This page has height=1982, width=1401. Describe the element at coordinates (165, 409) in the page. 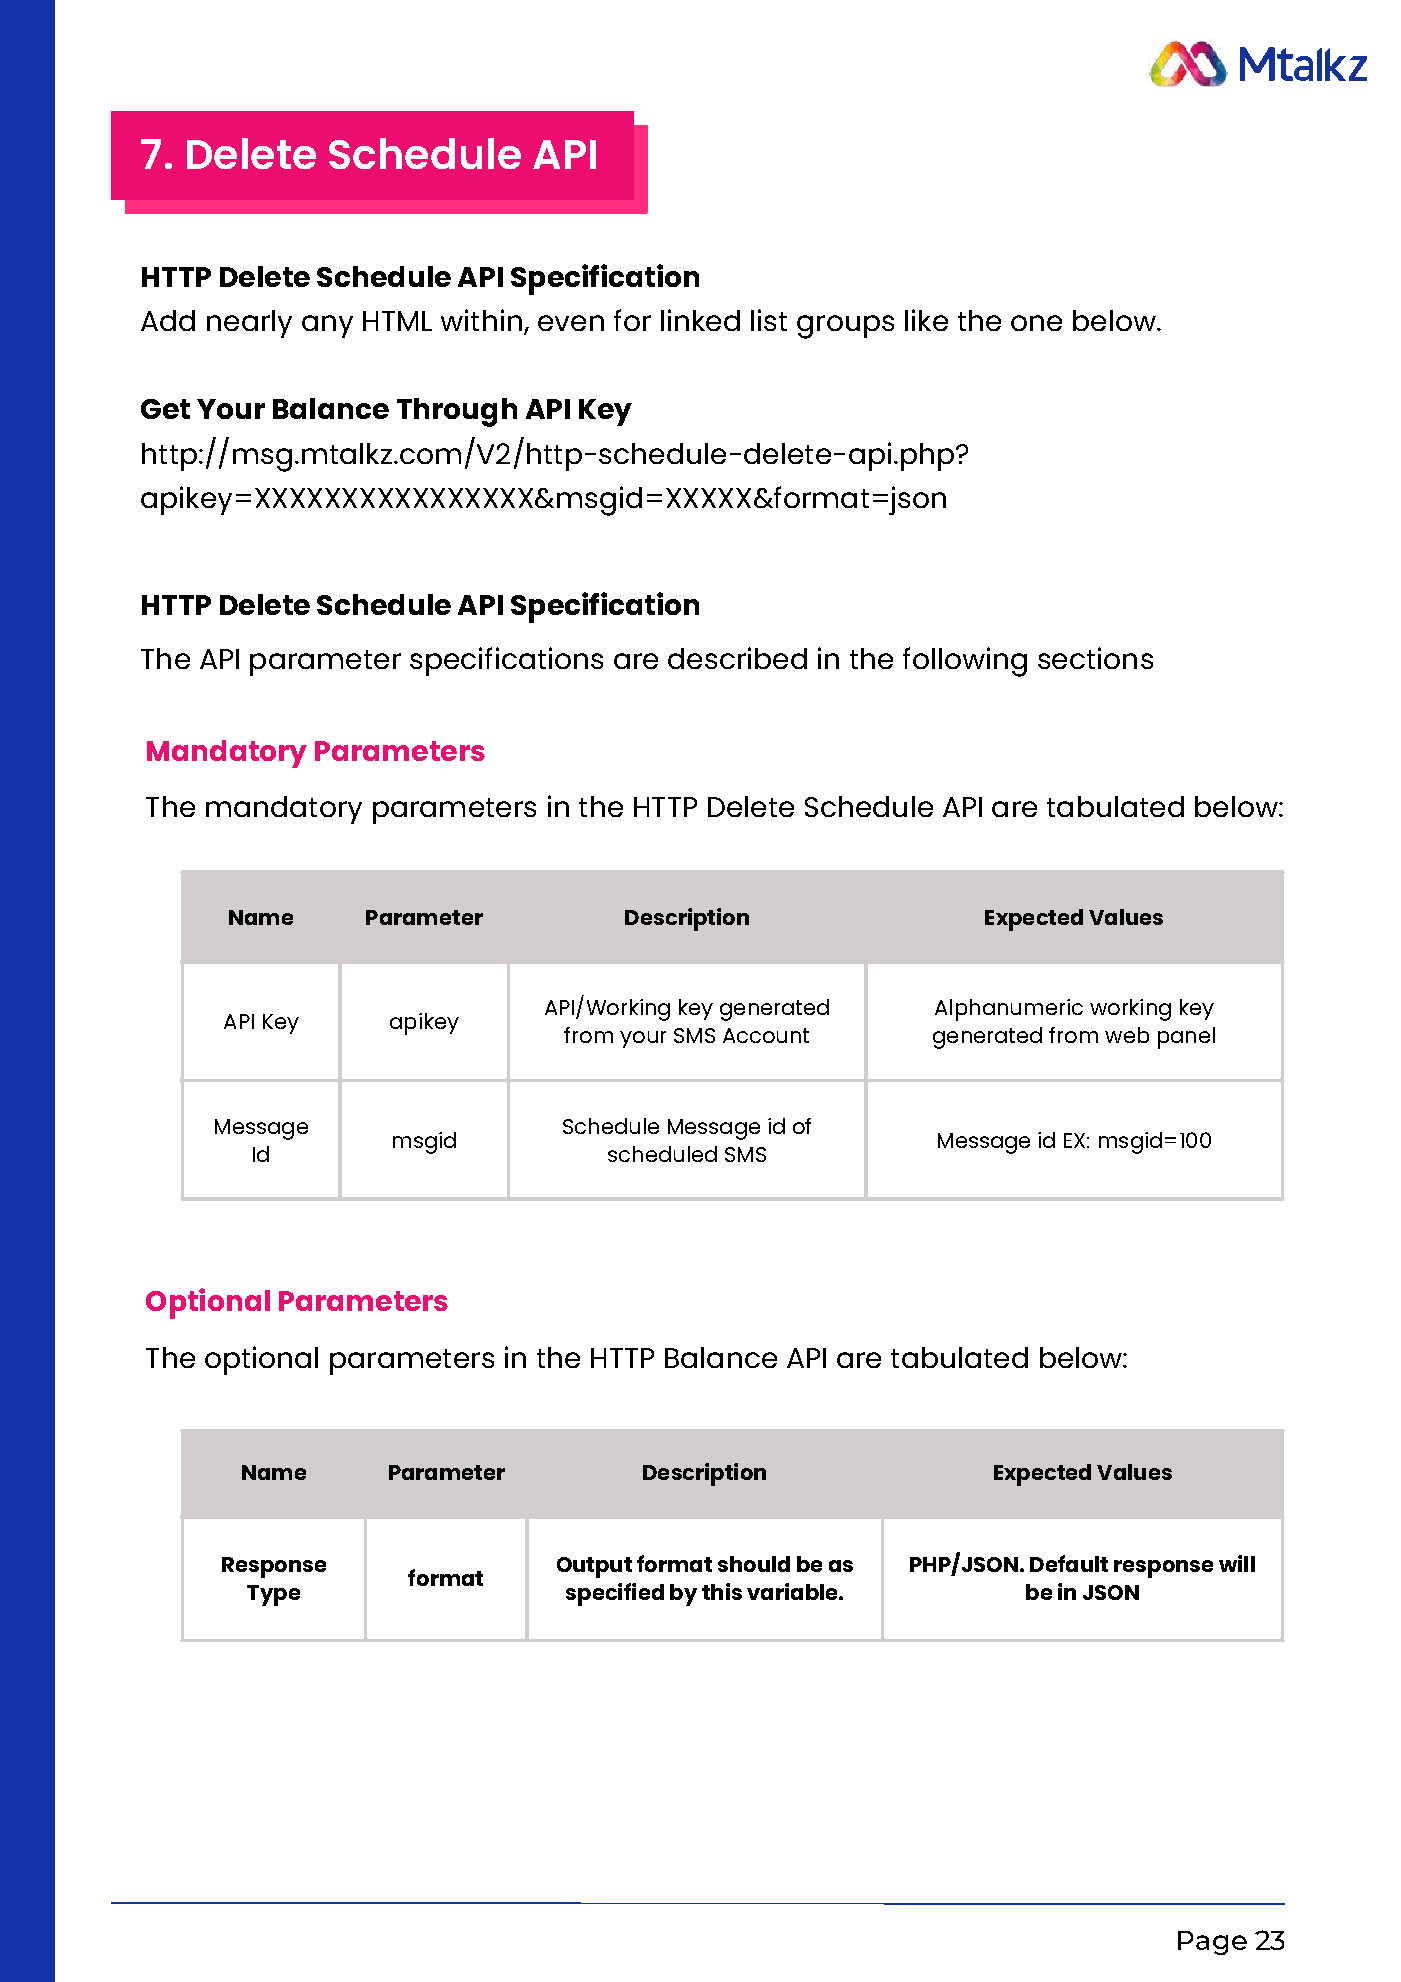

I see `Get` at that location.
